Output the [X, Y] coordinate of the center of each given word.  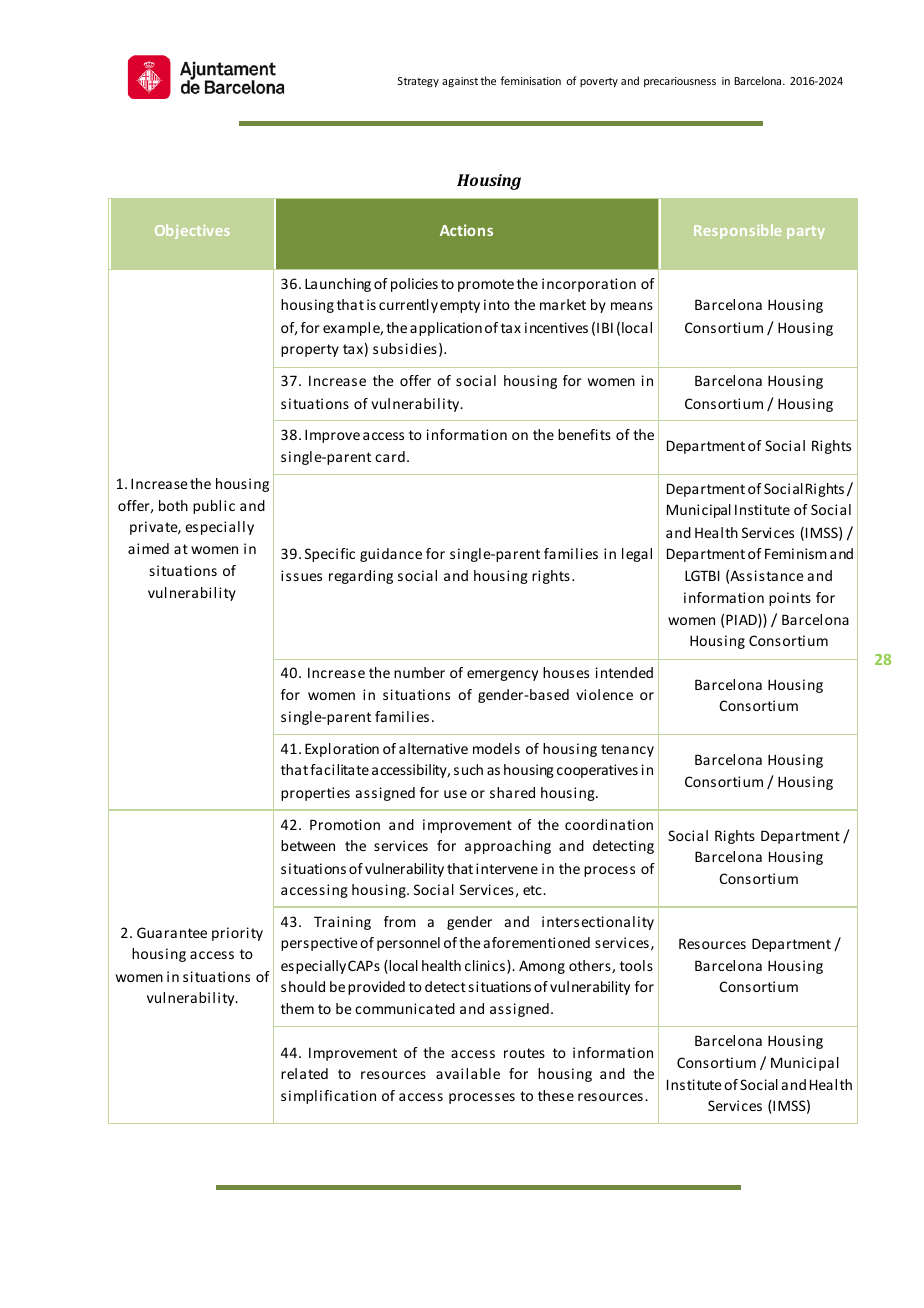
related [304, 1073]
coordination [609, 824]
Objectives [192, 231]
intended [624, 672]
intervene [507, 868]
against [460, 82]
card [390, 456]
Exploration [342, 750]
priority [237, 934]
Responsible [737, 231]
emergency [502, 675]
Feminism [796, 553]
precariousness [680, 82]
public [214, 507]
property [310, 350]
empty [460, 306]
